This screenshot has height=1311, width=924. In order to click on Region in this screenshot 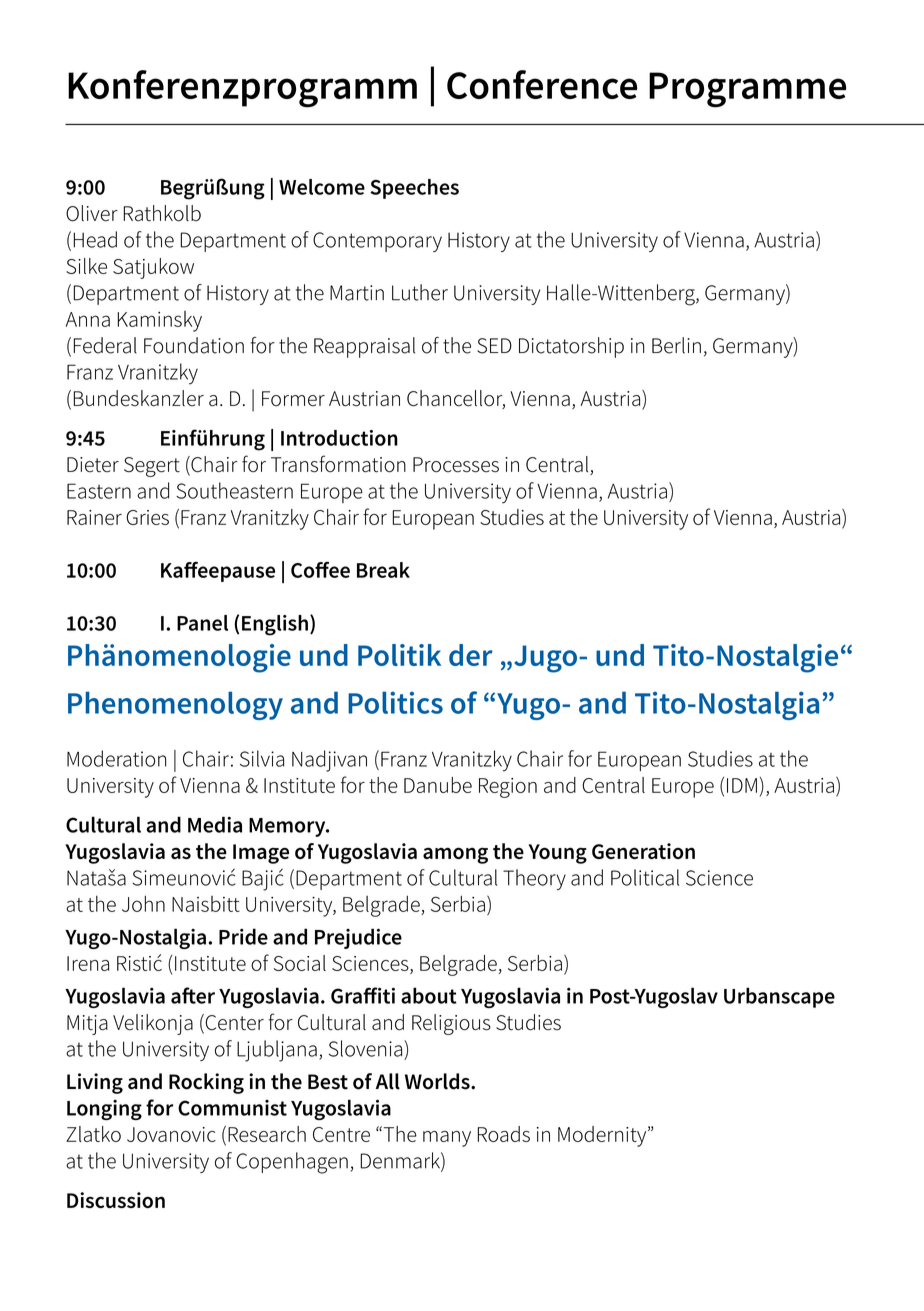, I will do `click(508, 788)`.
